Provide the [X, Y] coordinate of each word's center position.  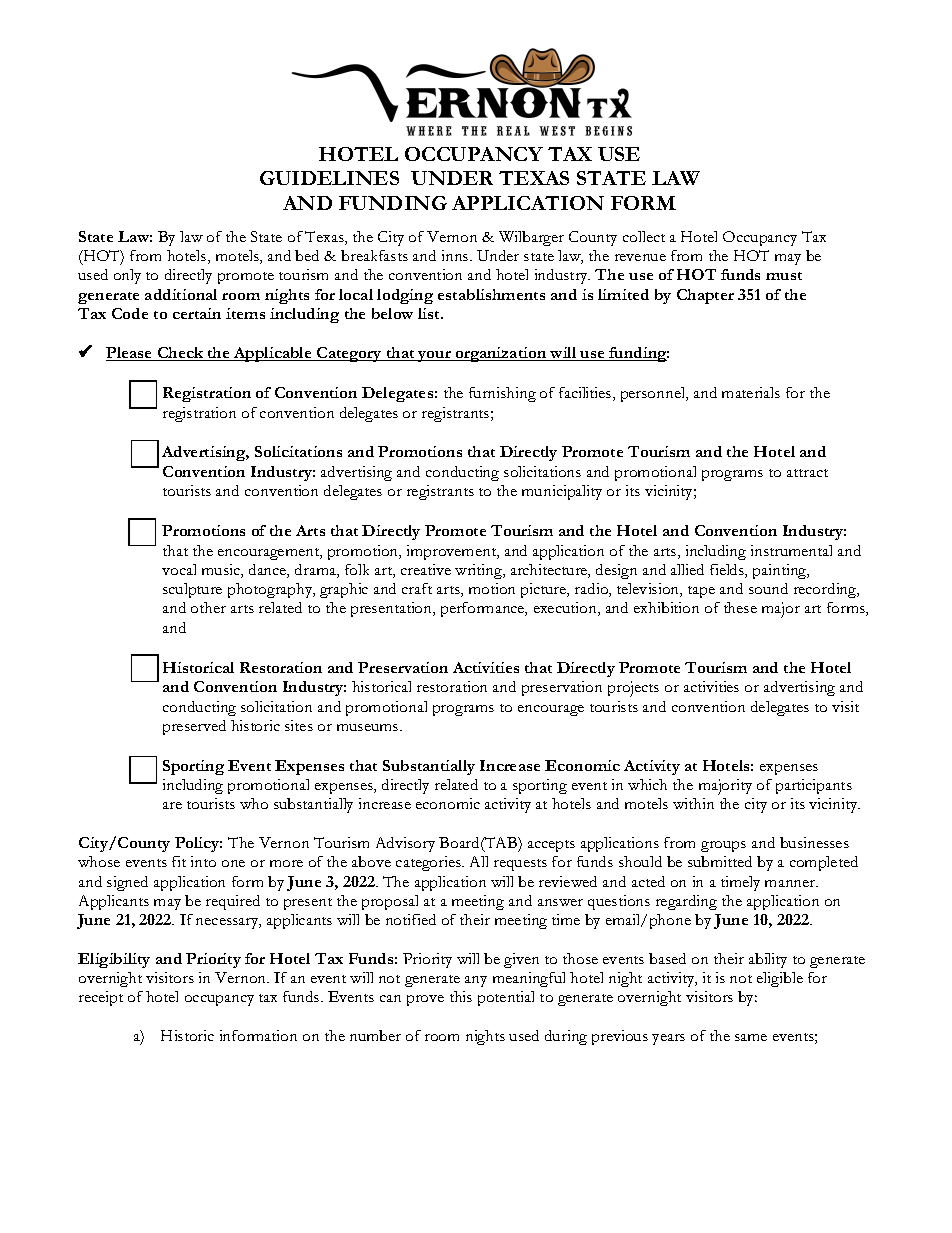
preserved [194, 727]
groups [723, 846]
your [434, 356]
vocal [179, 569]
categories [429, 863]
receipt [101, 998]
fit [179, 861]
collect [644, 236]
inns [456, 255]
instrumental [791, 550]
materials [751, 392]
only [127, 276]
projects [633, 689]
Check [181, 354]
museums [369, 727]
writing [480, 571]
